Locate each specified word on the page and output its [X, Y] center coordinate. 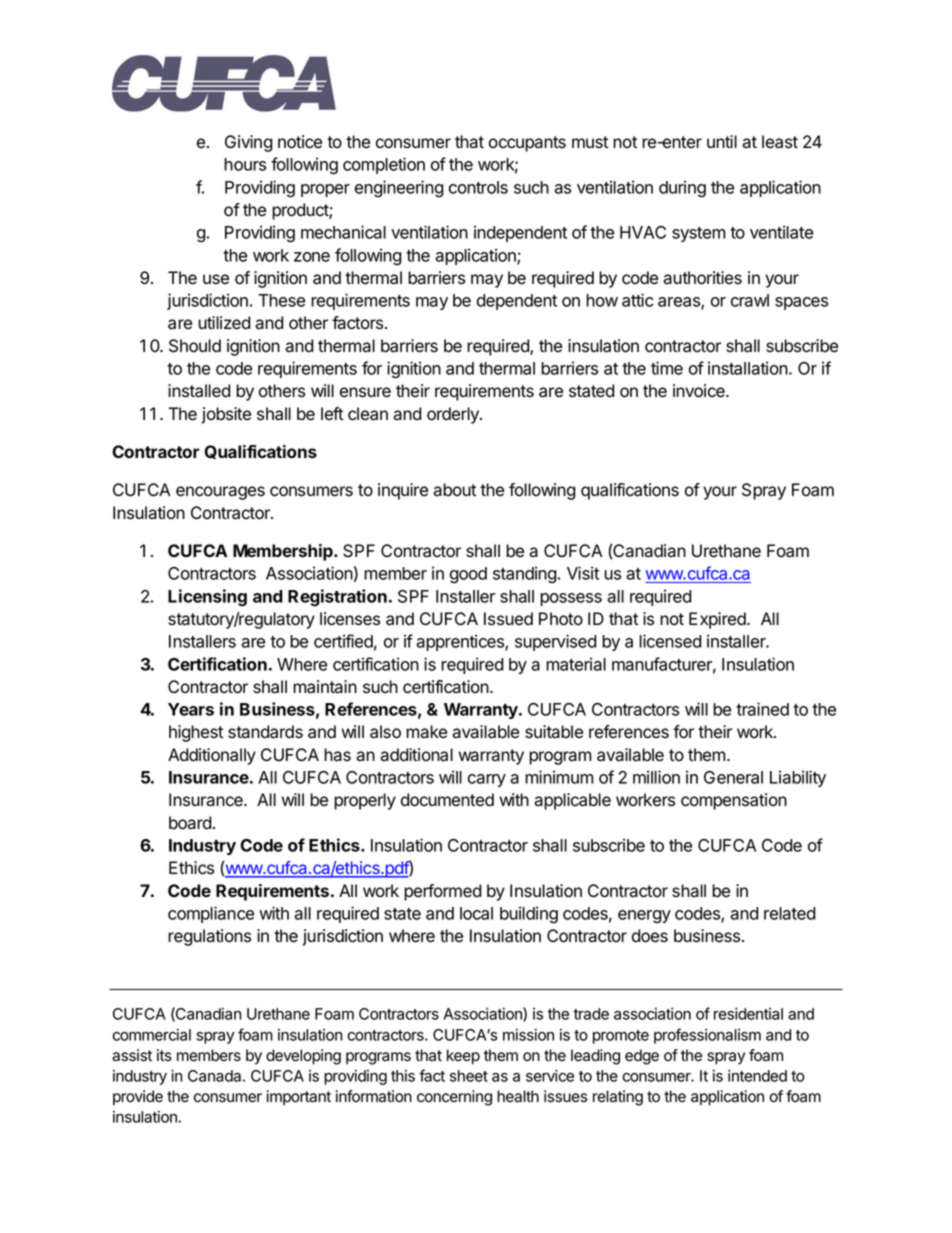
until [722, 141]
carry [487, 780]
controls [478, 187]
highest [196, 733]
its [164, 1055]
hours [245, 164]
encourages [220, 493]
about [454, 490]
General [733, 777]
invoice [700, 391]
